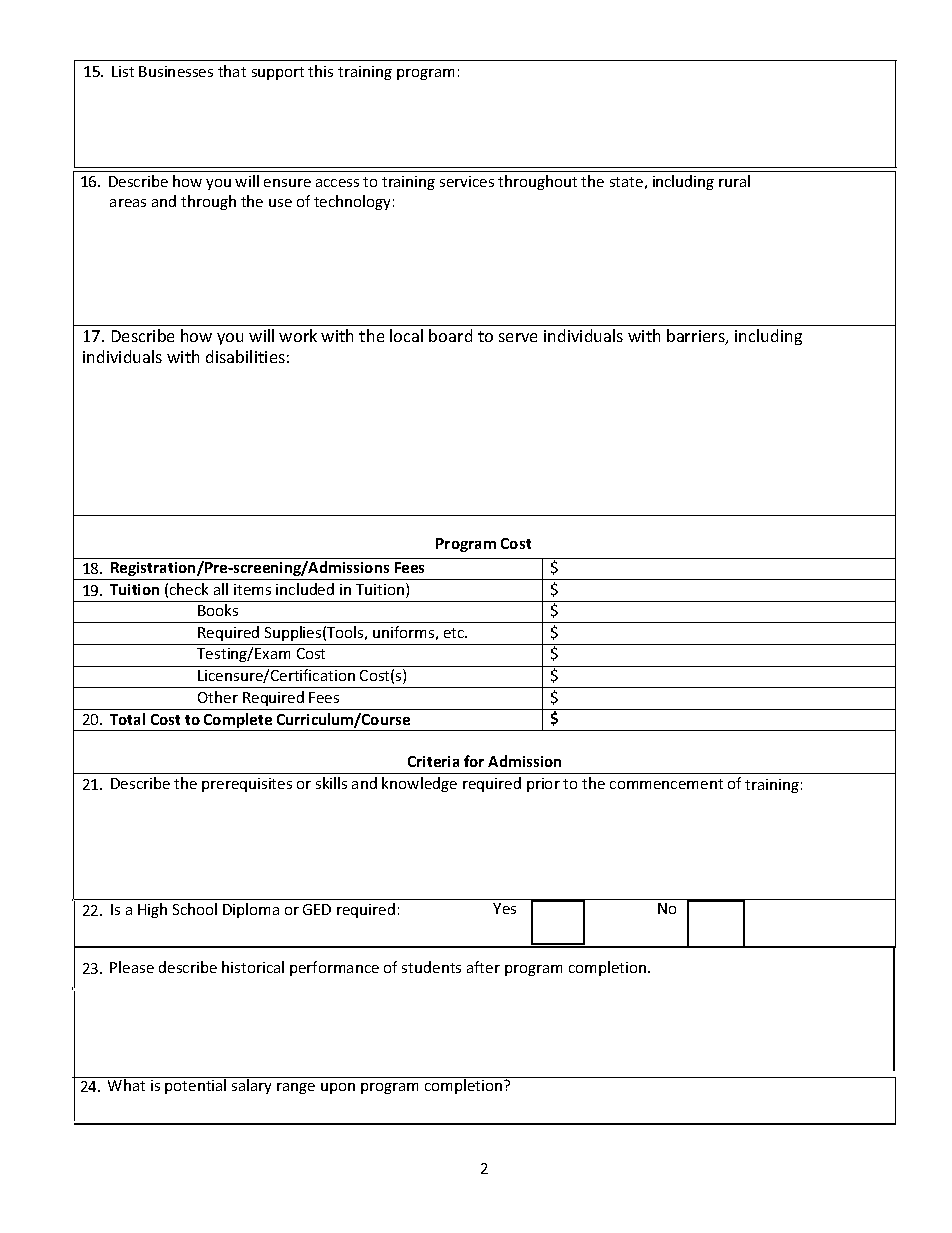  Describe the element at coordinates (543, 785) in the image. I see `prior` at that location.
